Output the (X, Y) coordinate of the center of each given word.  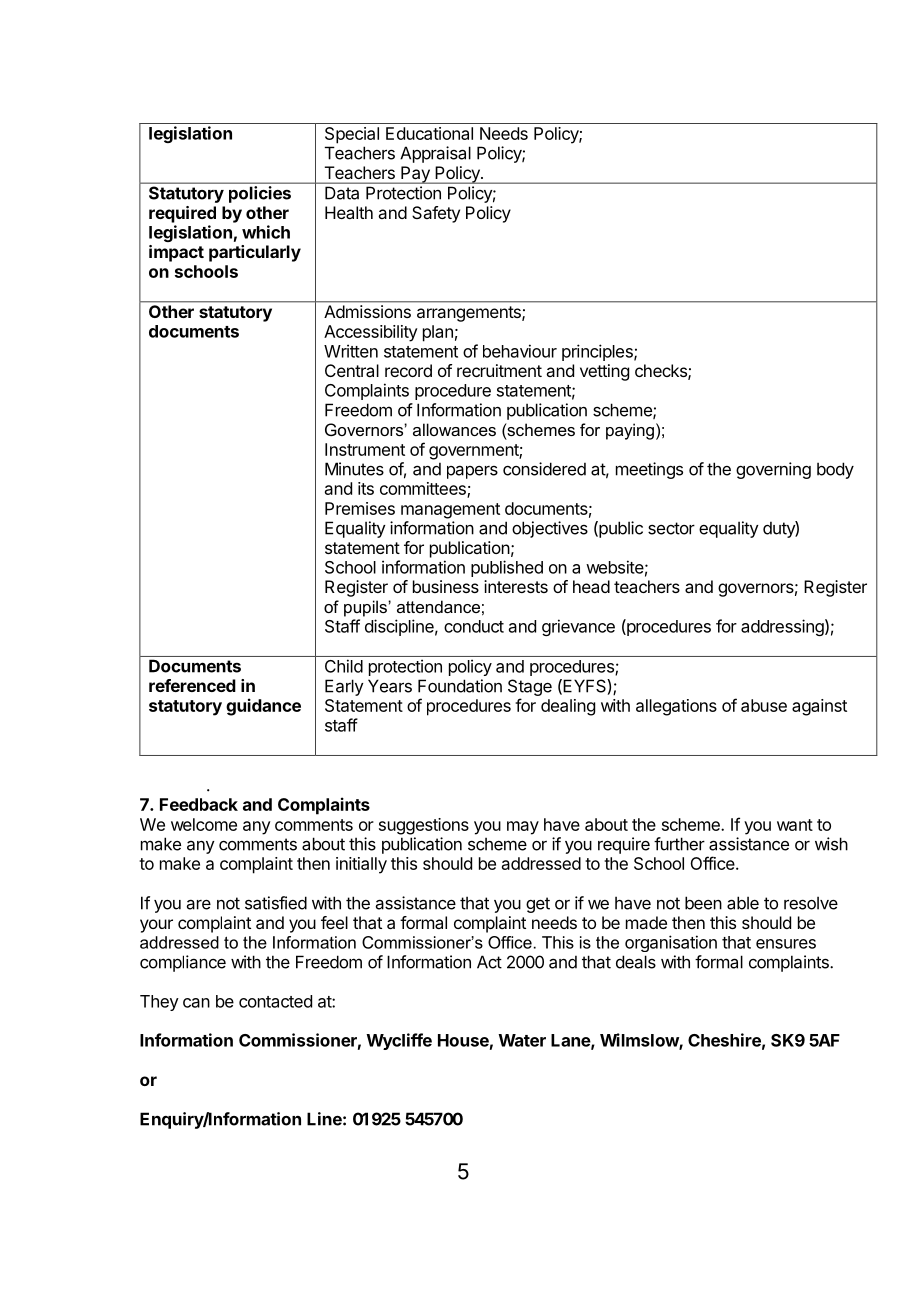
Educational (429, 133)
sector (671, 528)
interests (516, 586)
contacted (275, 1001)
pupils (366, 608)
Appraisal (435, 154)
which (266, 232)
